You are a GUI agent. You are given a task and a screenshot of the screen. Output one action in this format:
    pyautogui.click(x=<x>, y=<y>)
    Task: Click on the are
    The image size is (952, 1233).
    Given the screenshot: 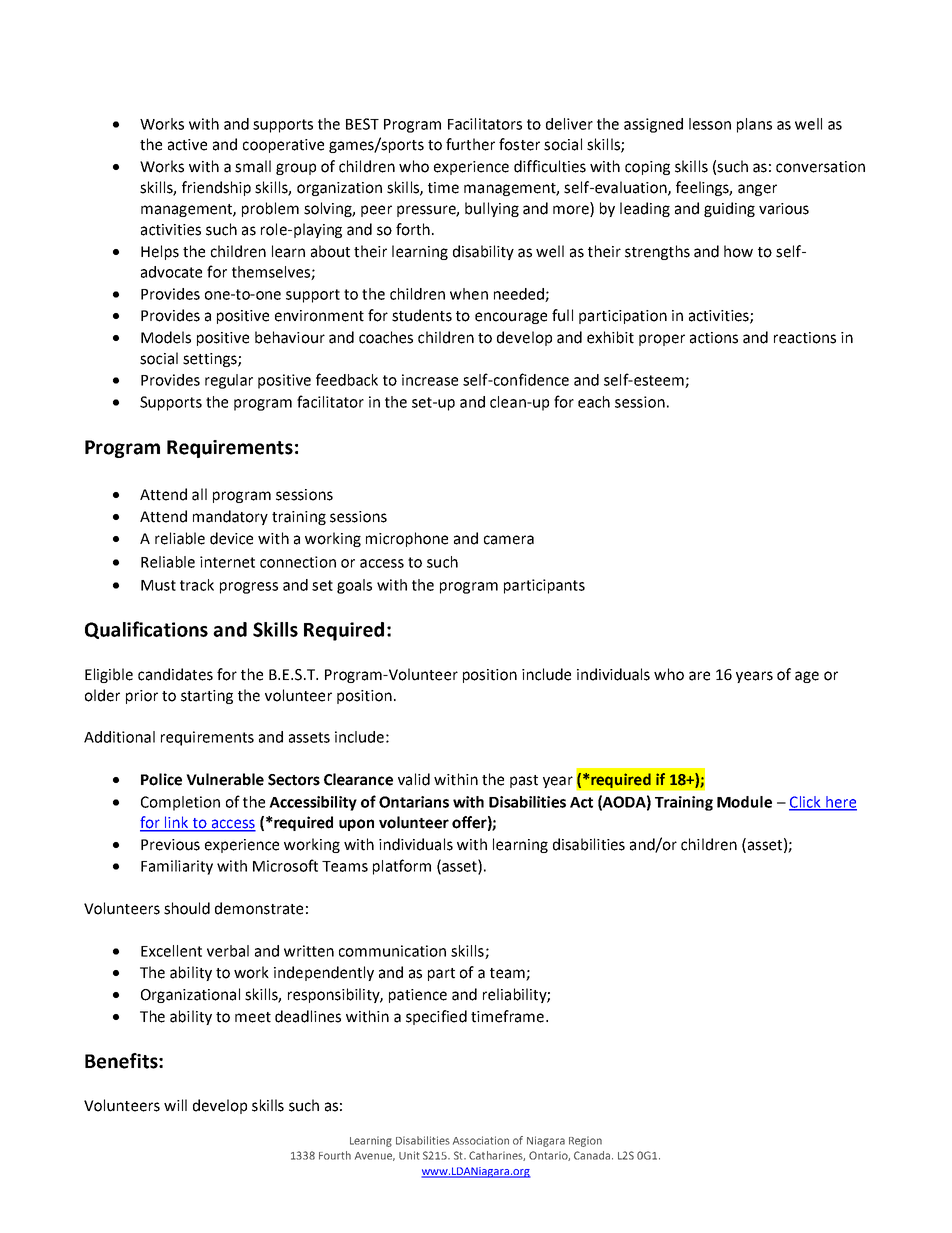 What is the action you would take?
    pyautogui.click(x=699, y=676)
